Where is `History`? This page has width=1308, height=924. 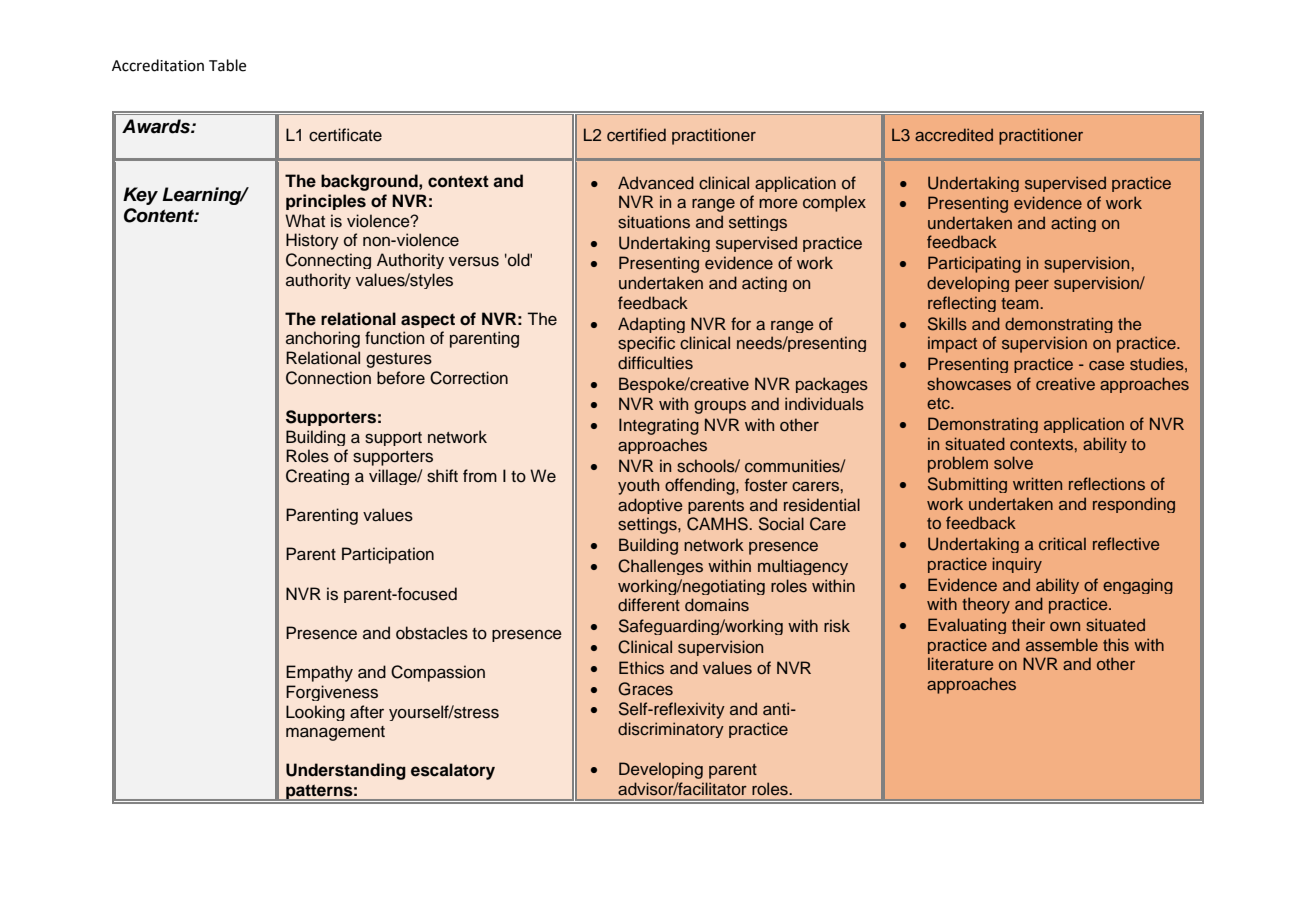 History is located at coordinates (312, 241).
